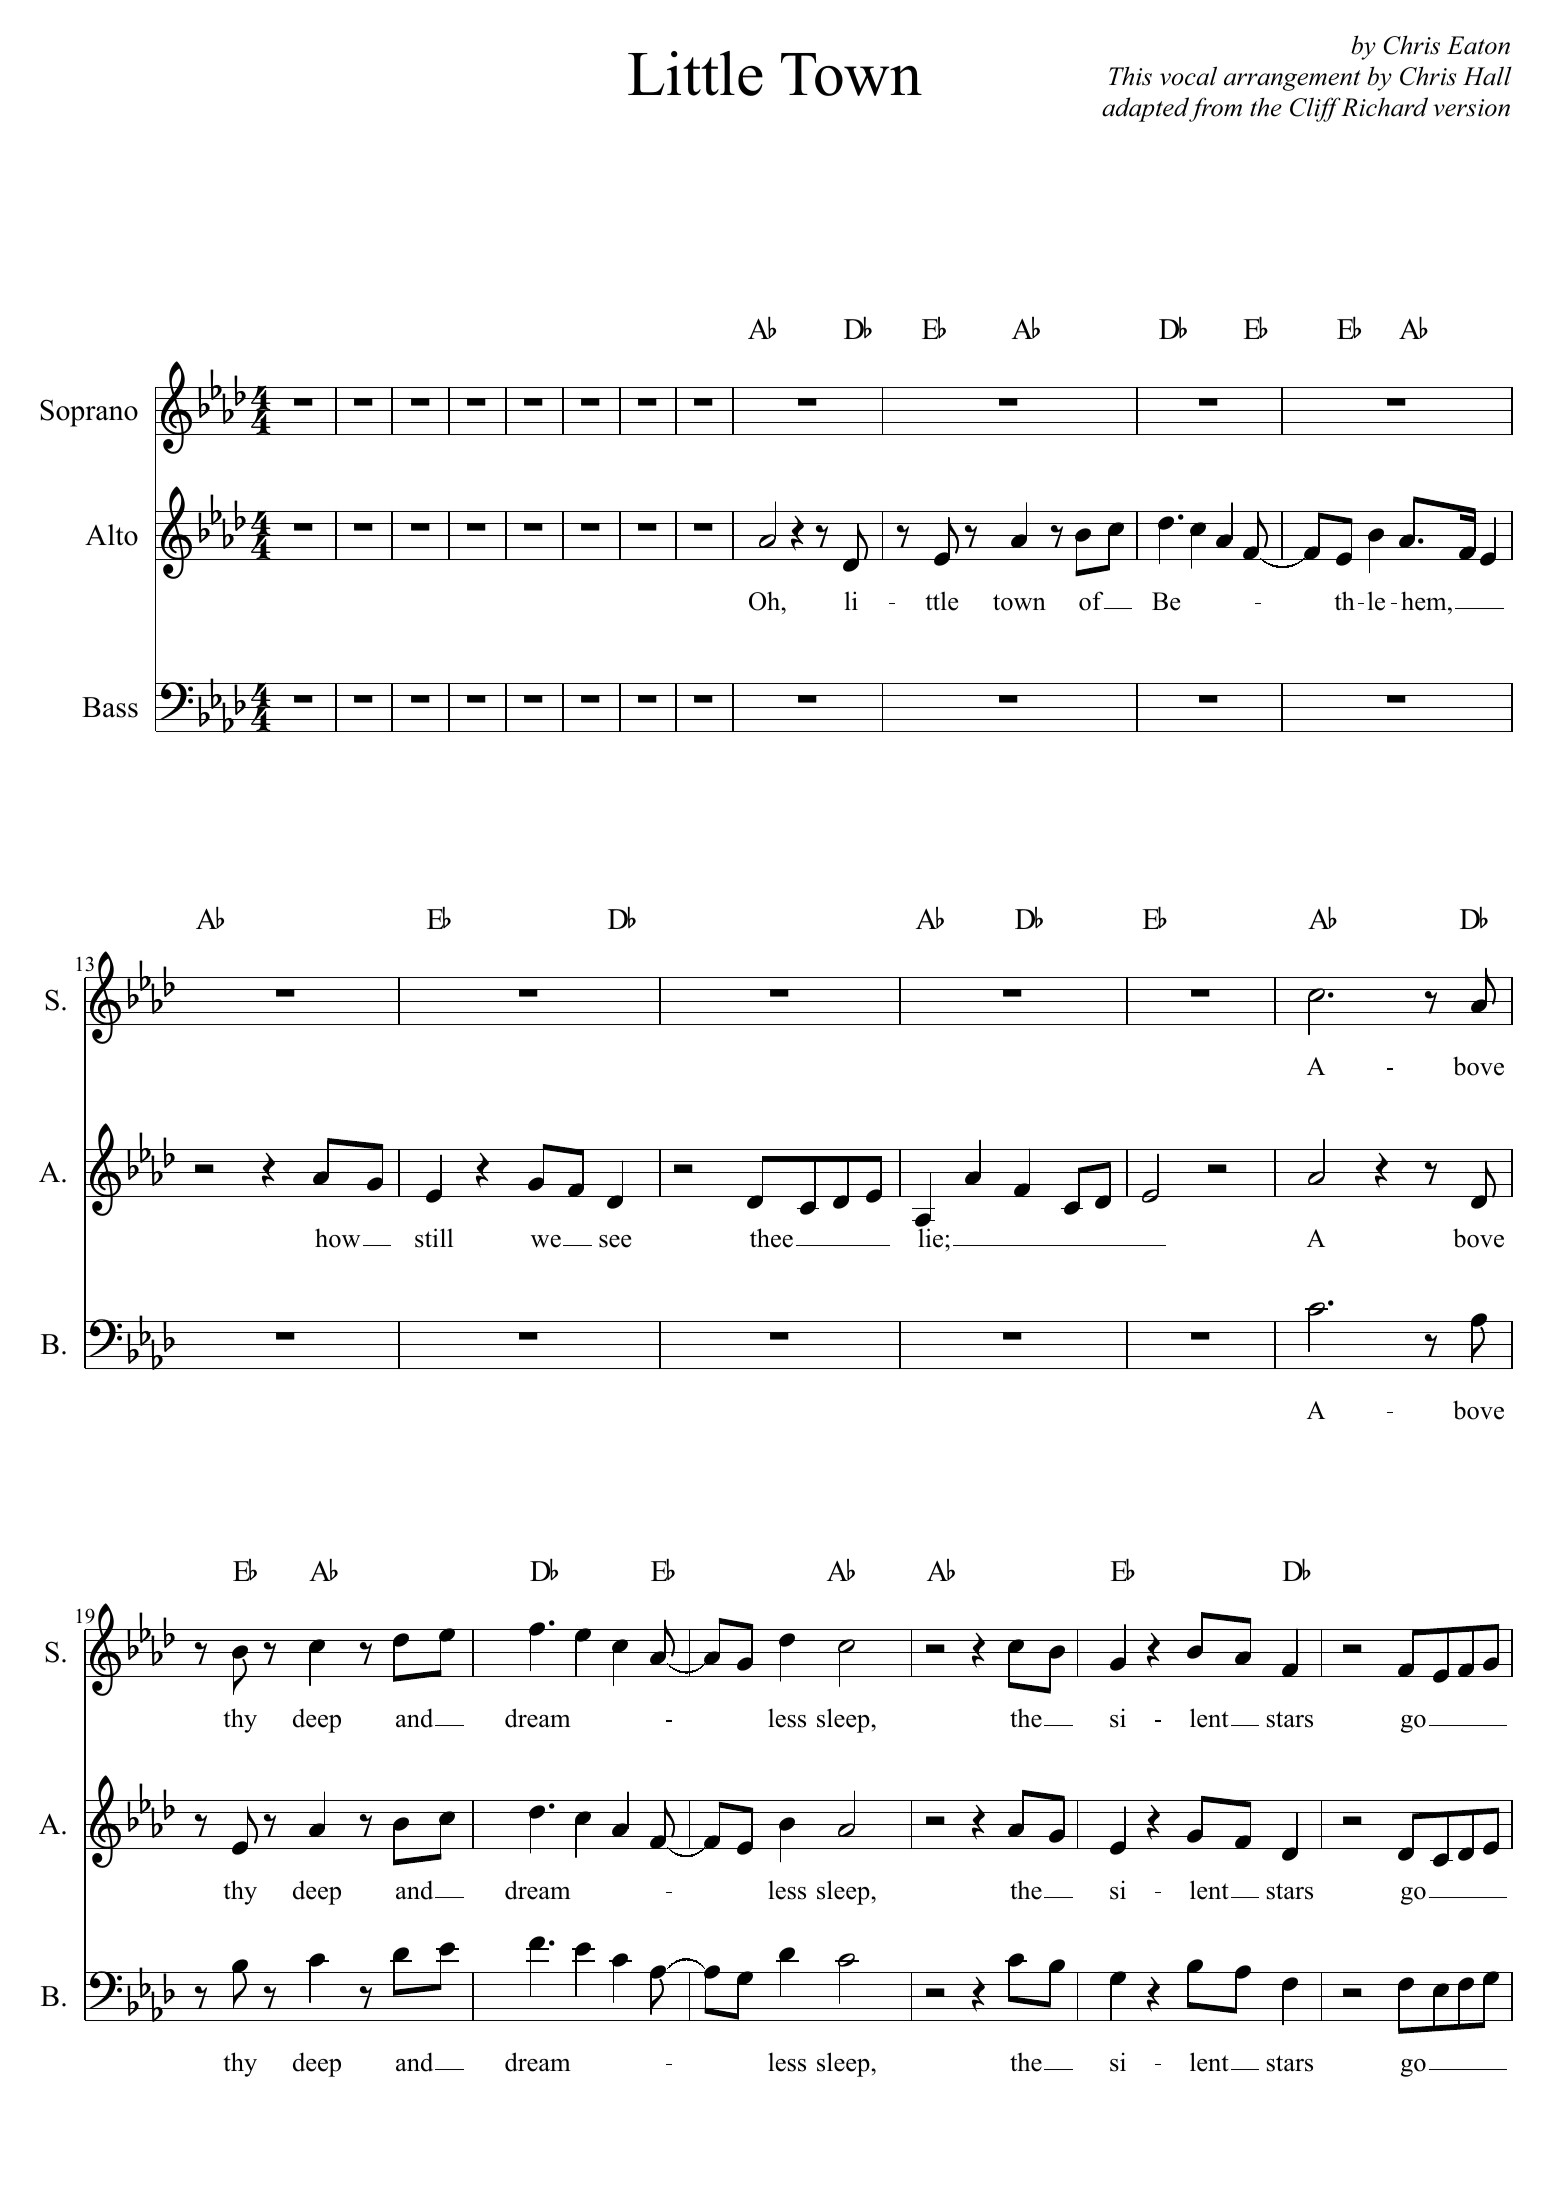 This image has height=2192, width=1549. Describe the element at coordinates (771, 1238) in the image. I see `thee` at that location.
